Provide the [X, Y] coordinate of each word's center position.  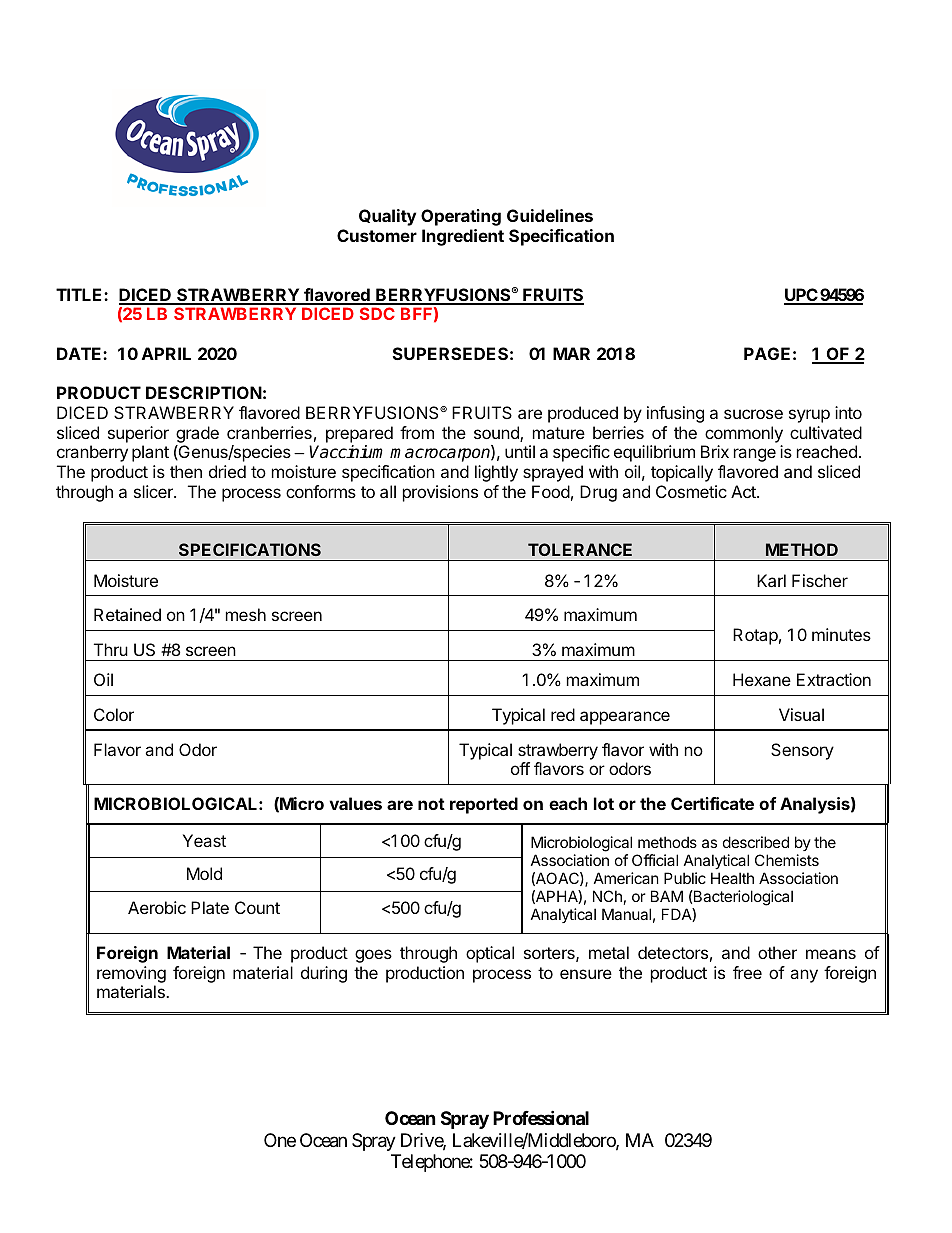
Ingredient [463, 237]
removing [131, 974]
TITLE [80, 294]
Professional [541, 1117]
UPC [802, 296]
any [804, 976]
